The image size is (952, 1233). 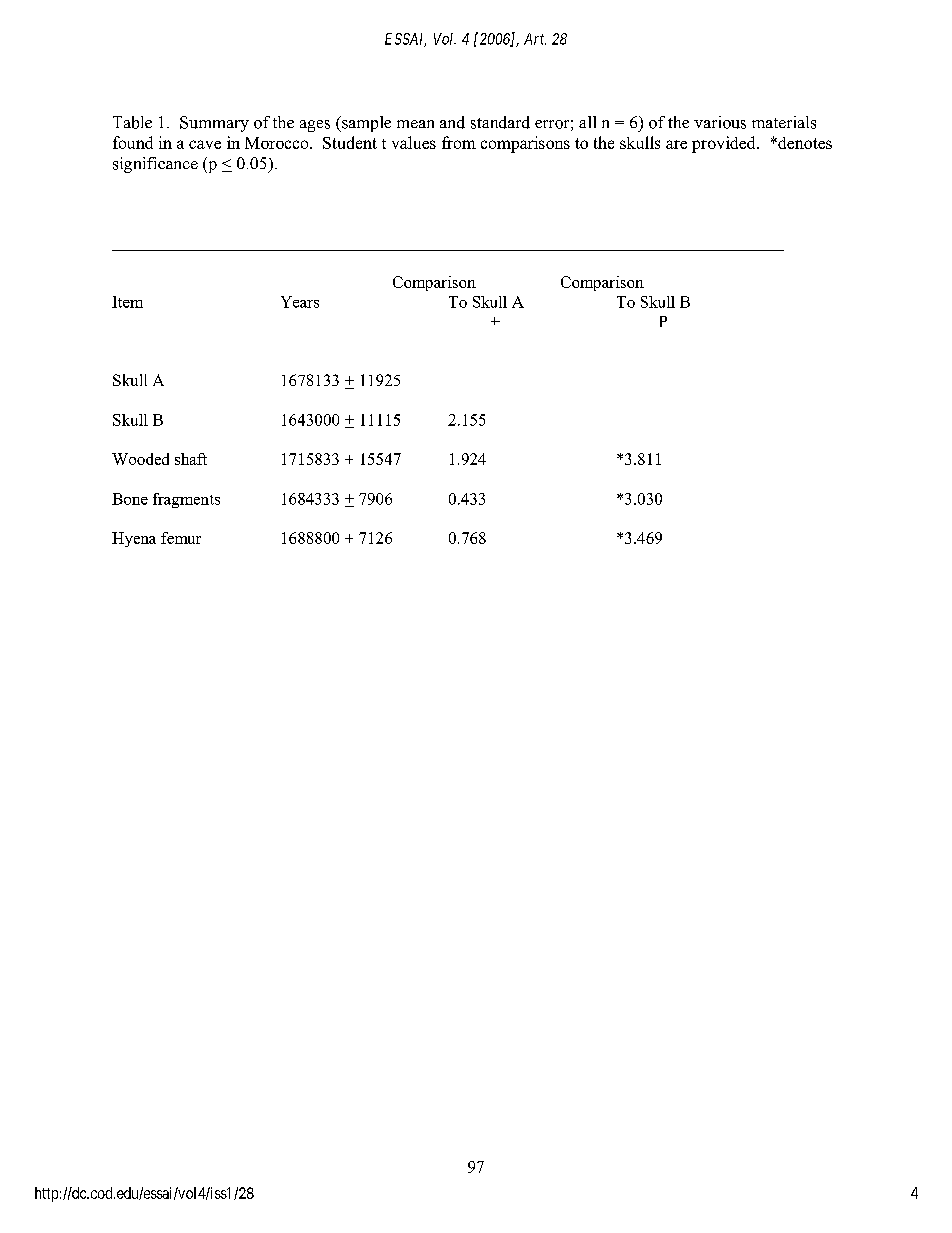 I want to click on from, so click(x=459, y=142).
